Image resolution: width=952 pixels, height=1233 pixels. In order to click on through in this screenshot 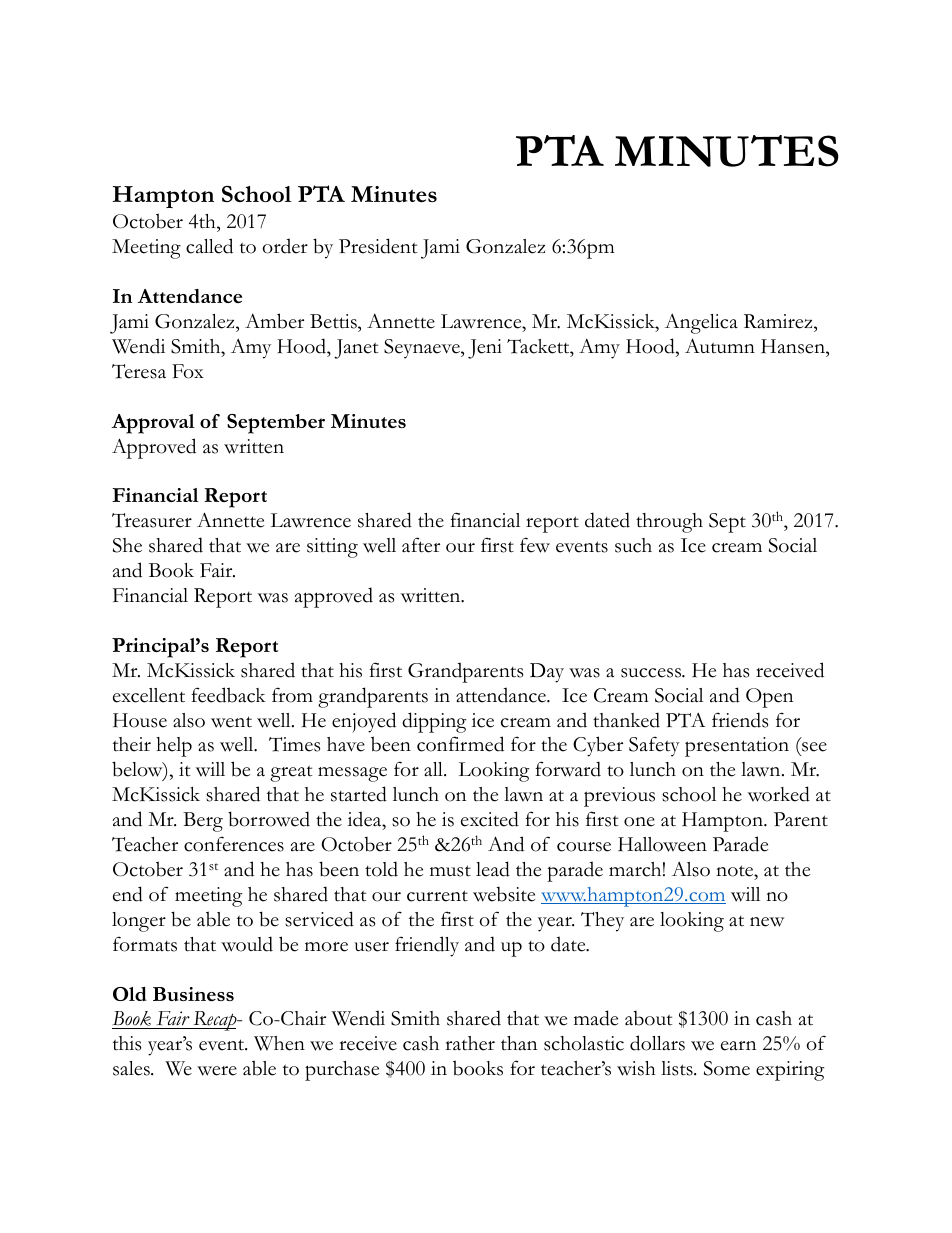, I will do `click(669, 523)`.
